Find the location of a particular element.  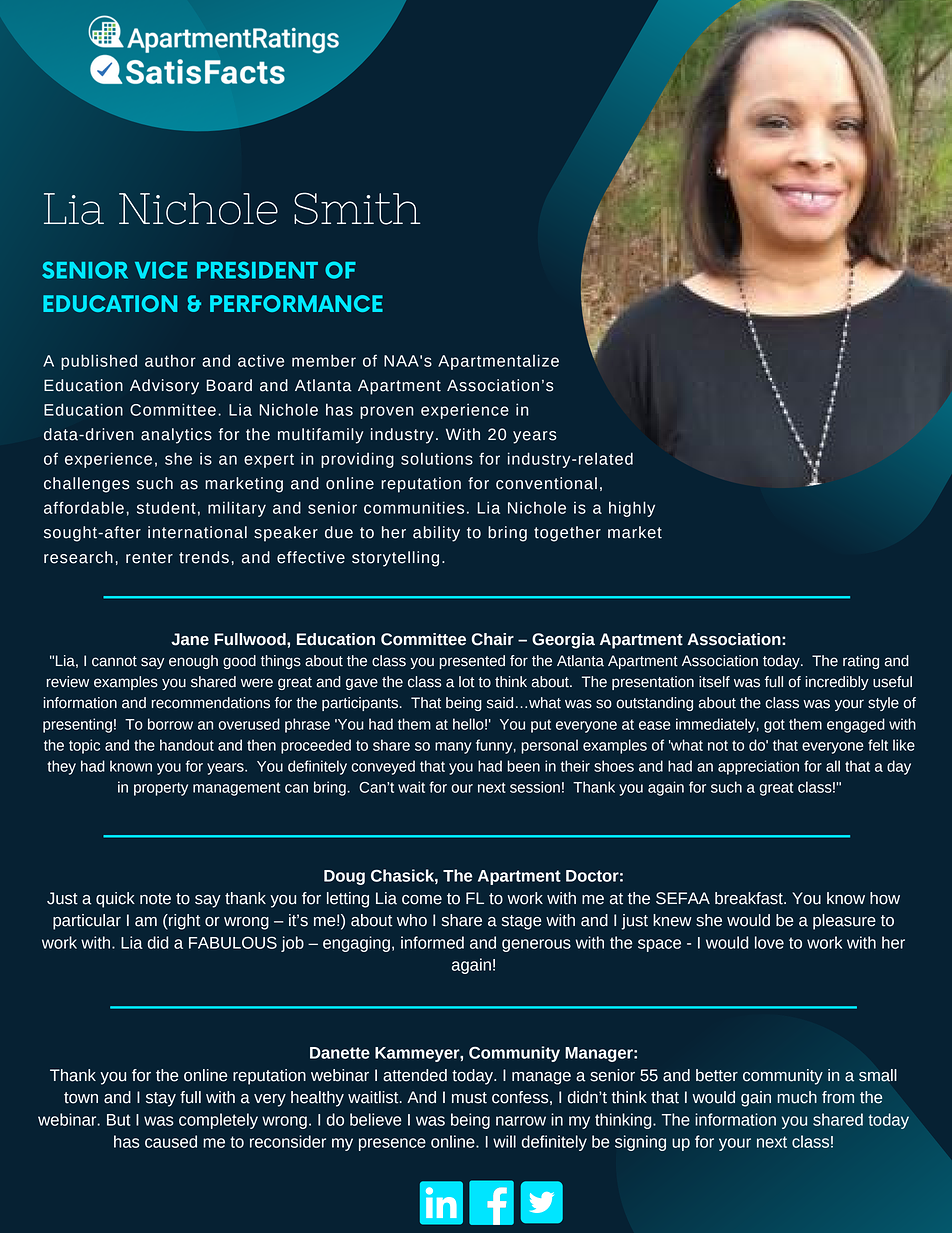

conventional is located at coordinates (546, 483).
